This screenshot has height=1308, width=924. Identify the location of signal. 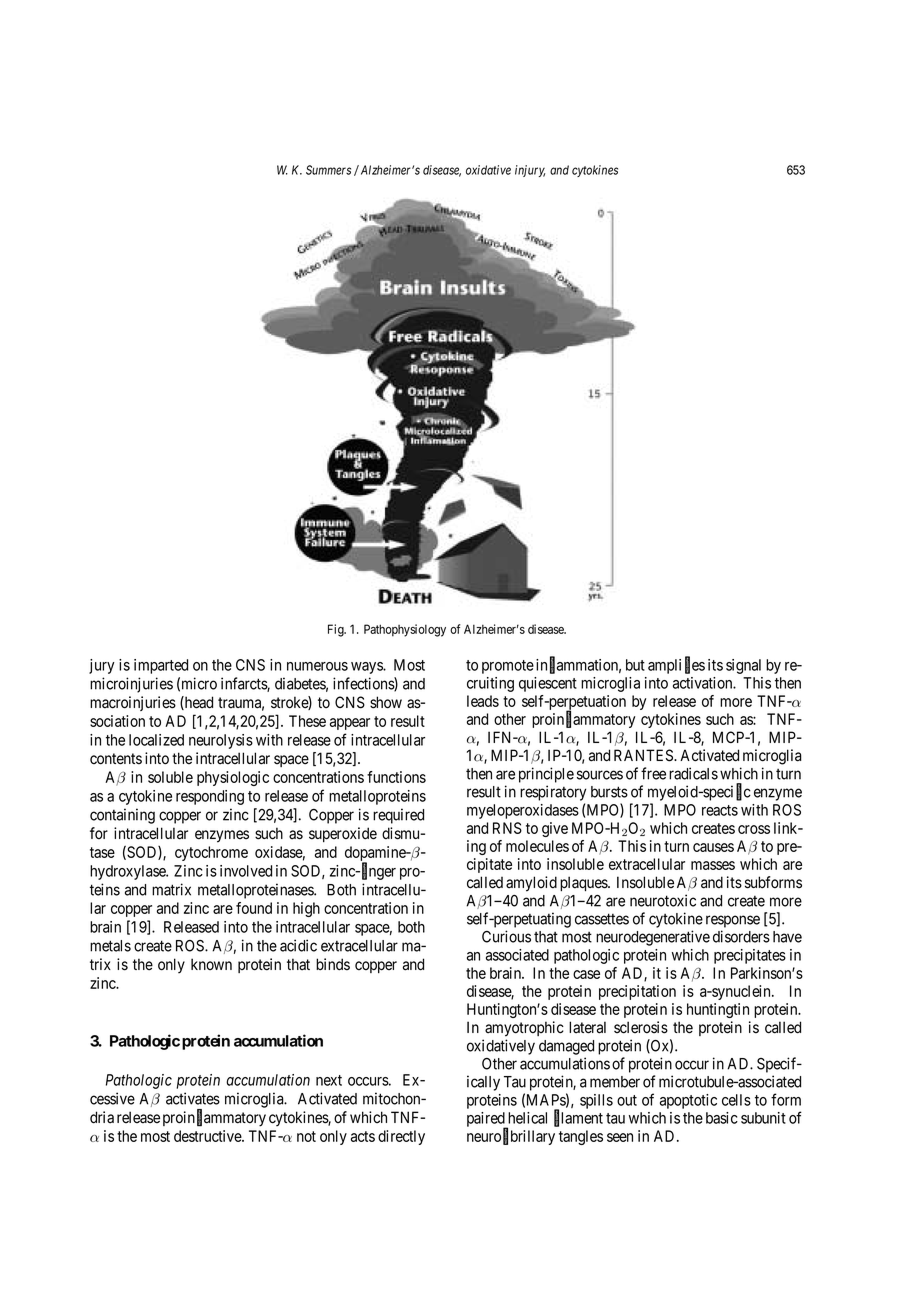
(743, 666).
